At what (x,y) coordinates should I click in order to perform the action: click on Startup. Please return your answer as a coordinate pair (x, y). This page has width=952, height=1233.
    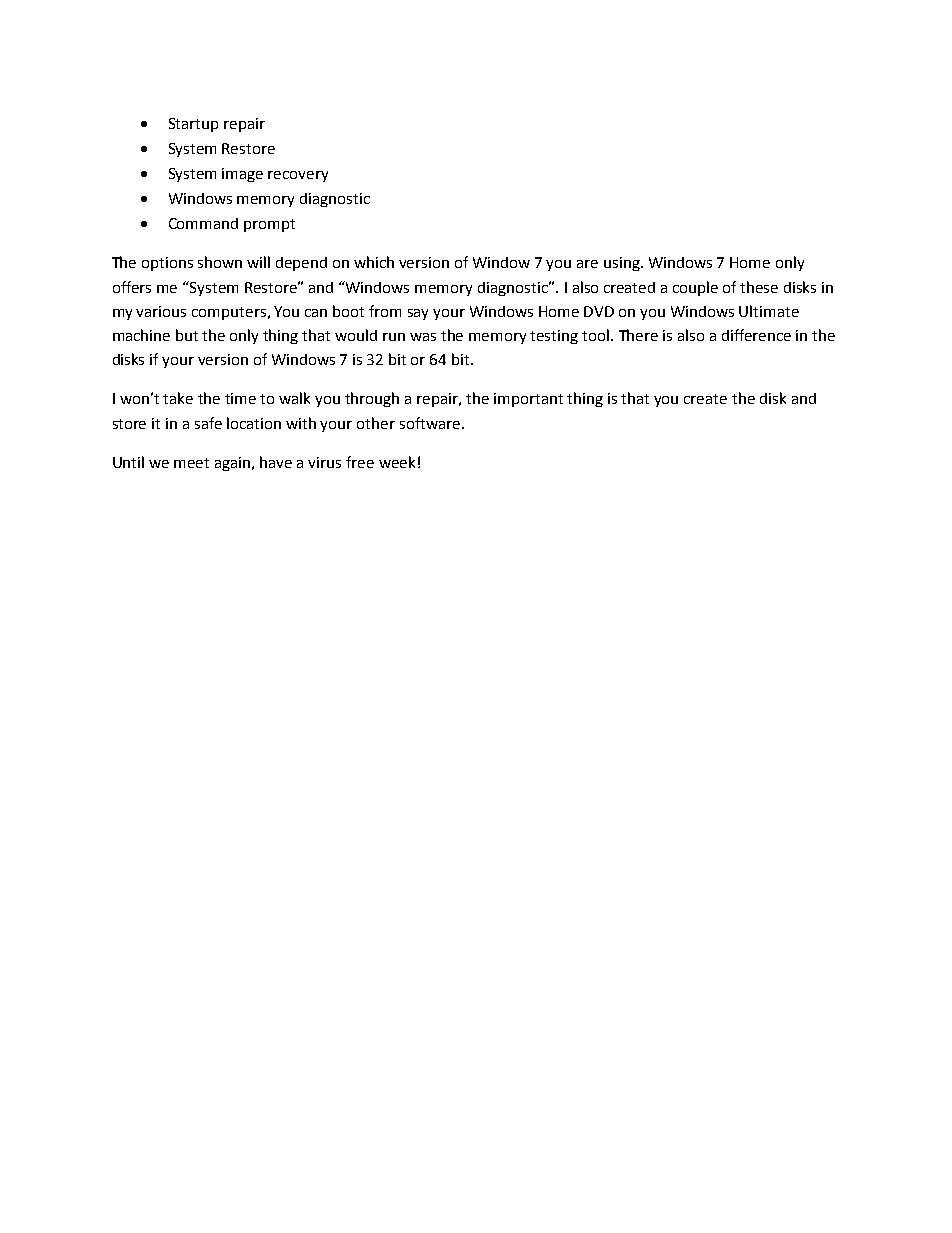
    Looking at the image, I should click on (193, 125).
